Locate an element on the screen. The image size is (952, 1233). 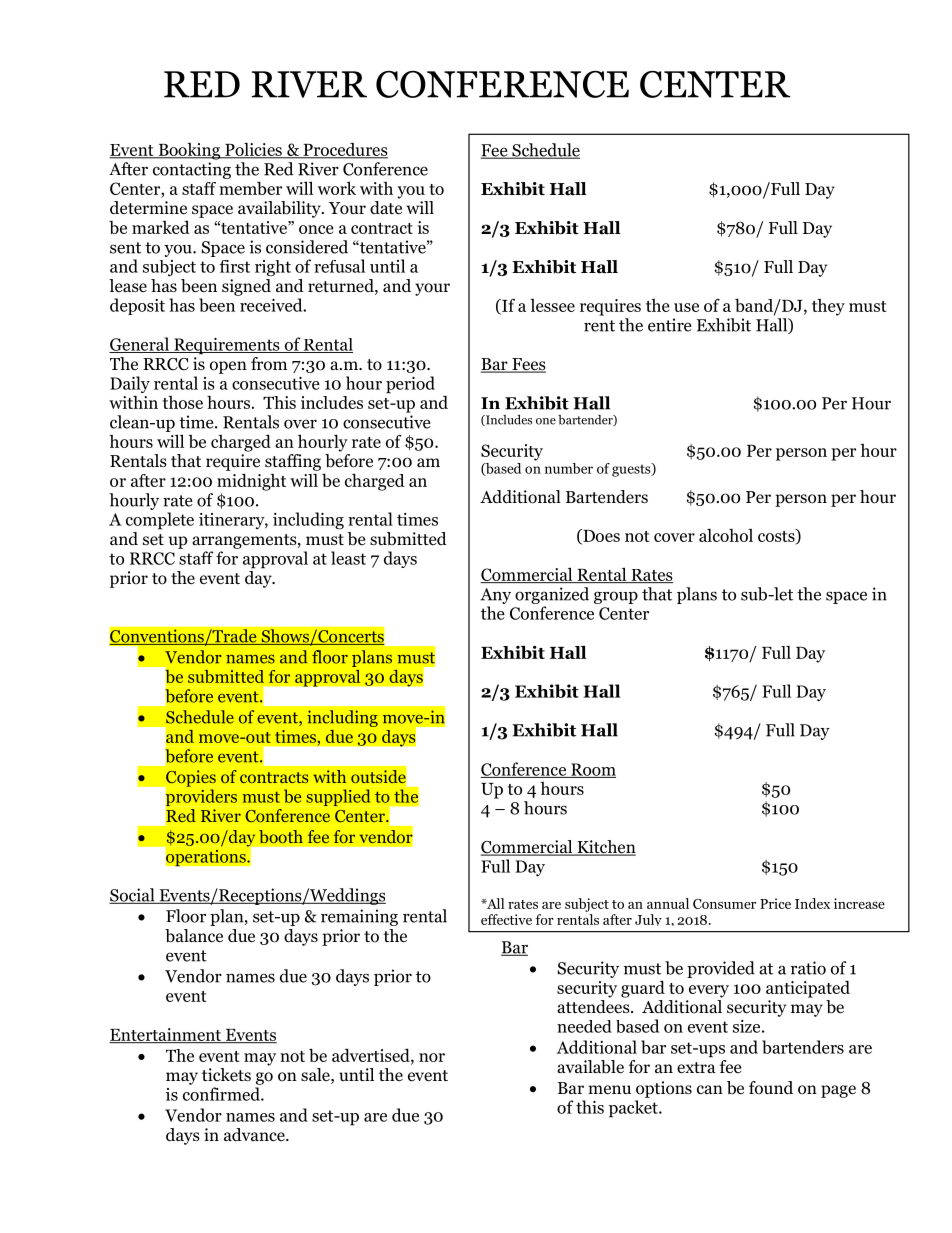
member is located at coordinates (250, 188).
